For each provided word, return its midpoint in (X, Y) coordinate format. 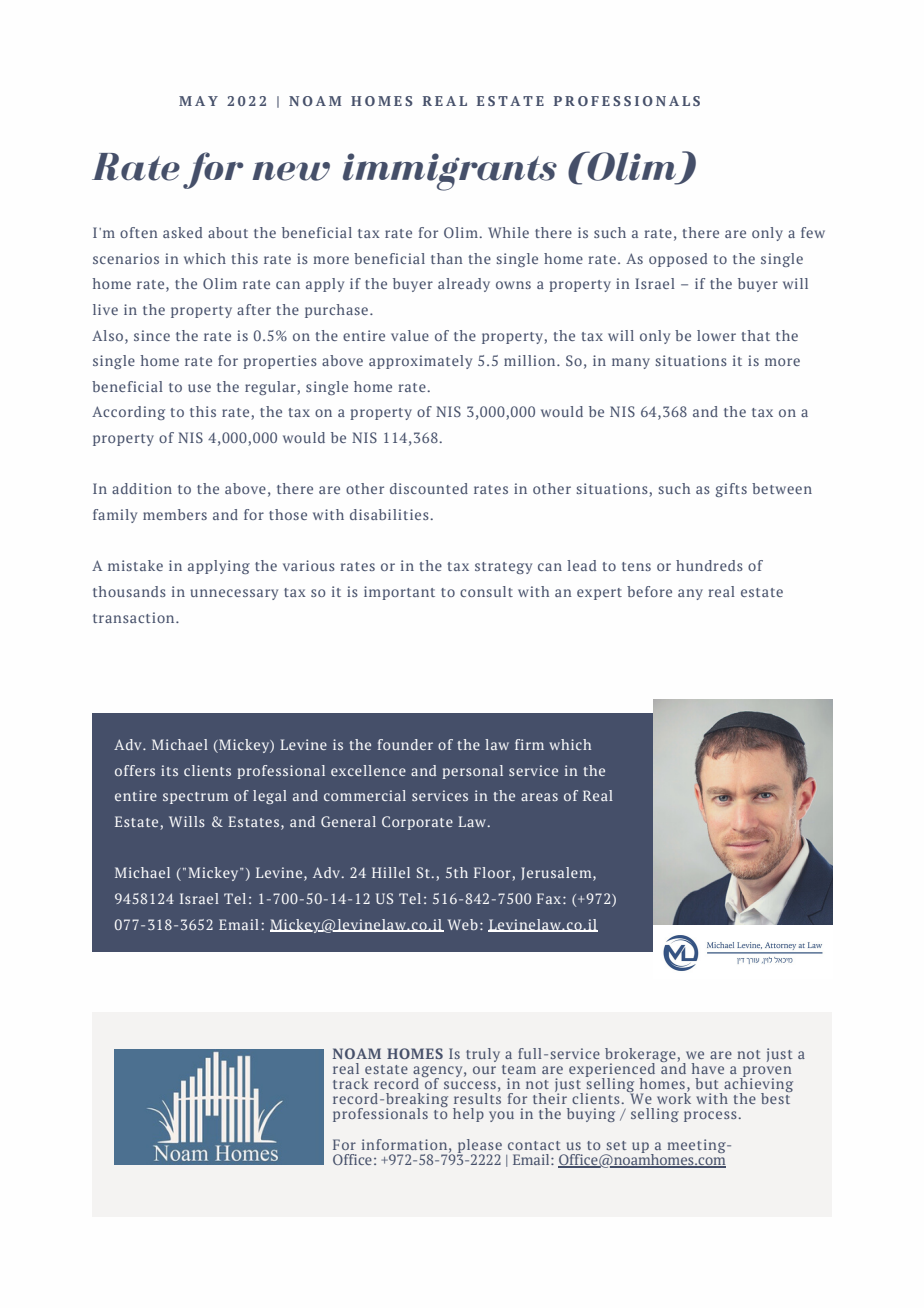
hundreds (709, 565)
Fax (549, 898)
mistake (135, 565)
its (169, 770)
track (351, 1083)
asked (182, 232)
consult (486, 591)
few (813, 232)
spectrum (195, 798)
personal (472, 772)
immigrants (450, 172)
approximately (420, 362)
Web (463, 924)
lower (716, 335)
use (199, 388)
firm (529, 744)
